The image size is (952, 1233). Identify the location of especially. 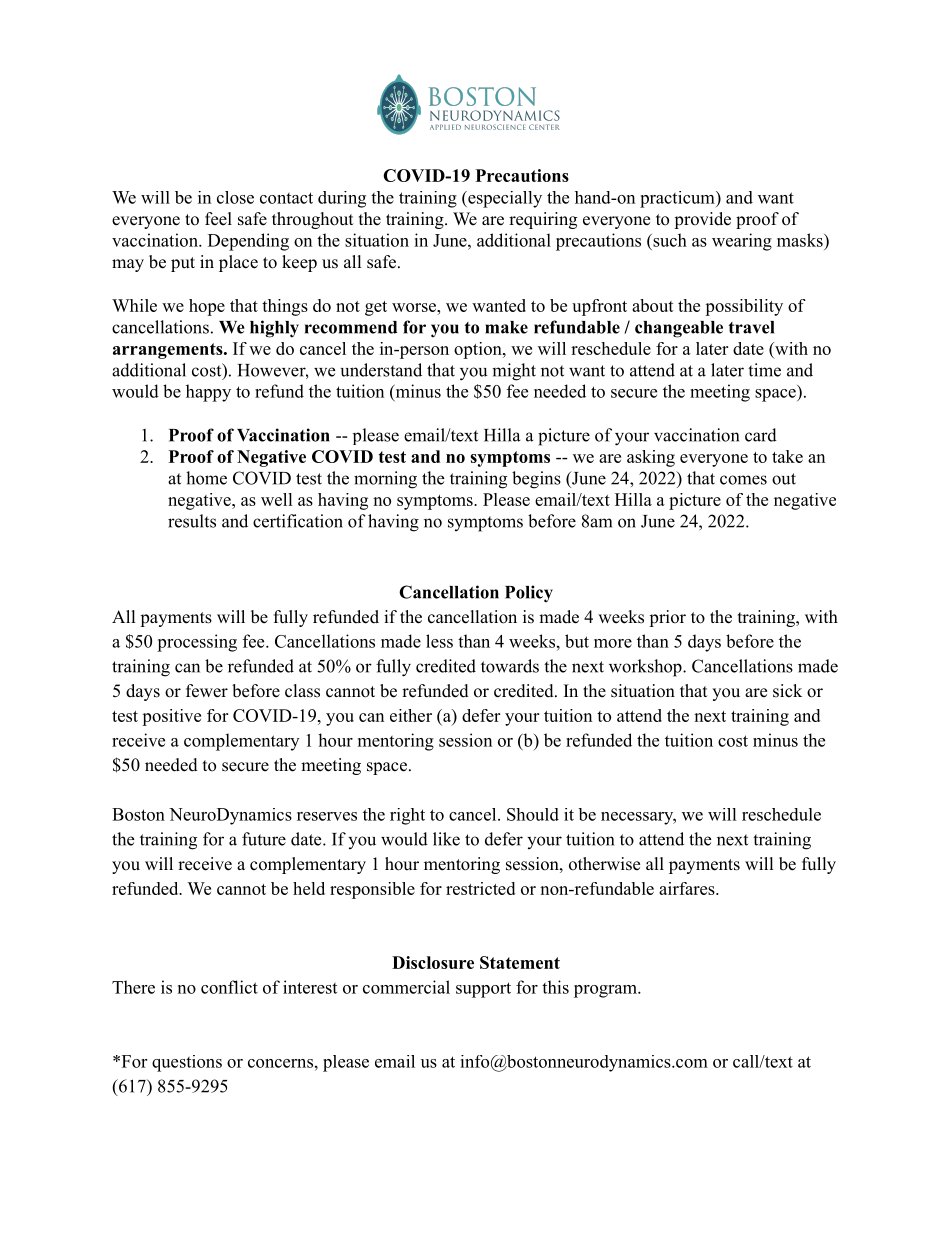
(504, 199).
